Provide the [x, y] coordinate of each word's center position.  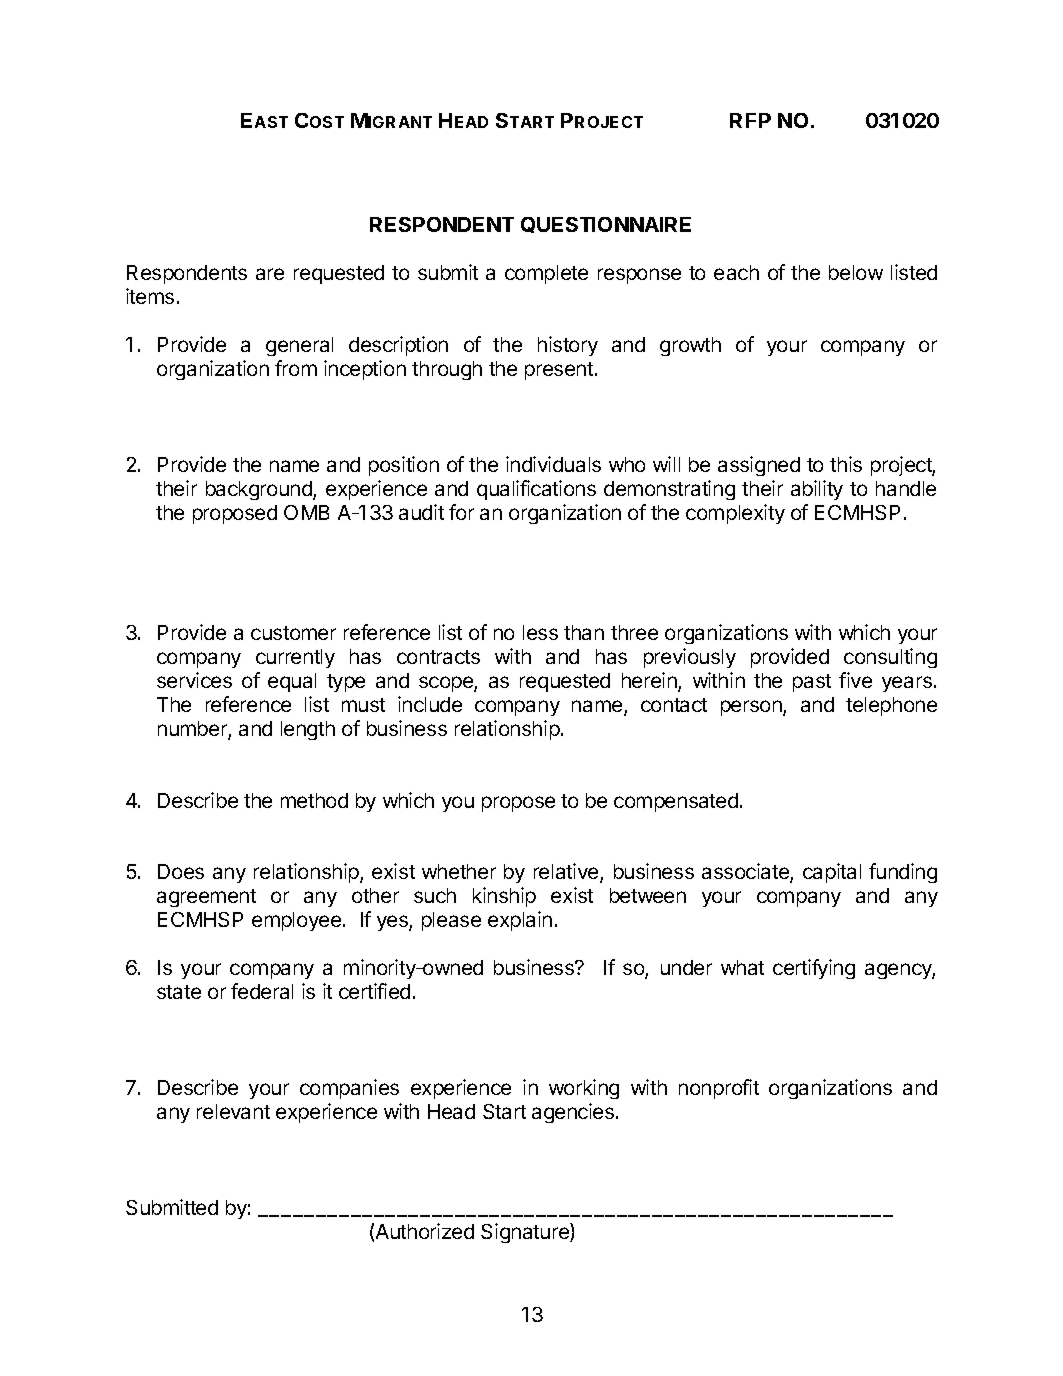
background [260, 490]
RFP [750, 120]
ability [817, 490]
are [270, 274]
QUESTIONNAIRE [606, 225]
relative [567, 873]
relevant [233, 1111]
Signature [526, 1233]
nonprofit [719, 1089]
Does [181, 871]
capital [832, 873]
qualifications [536, 490]
